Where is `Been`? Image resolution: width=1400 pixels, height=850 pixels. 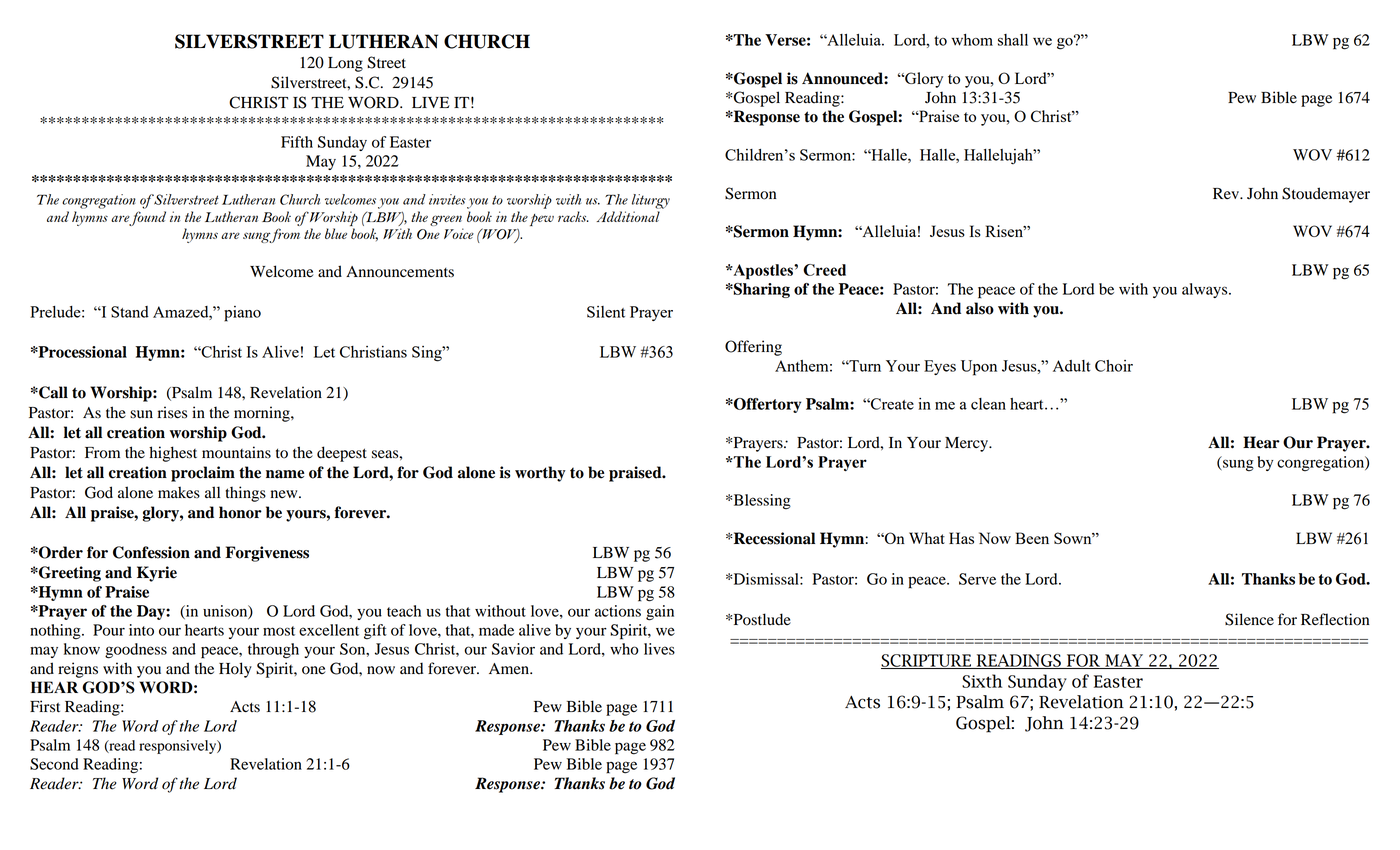 Been is located at coordinates (1032, 538).
